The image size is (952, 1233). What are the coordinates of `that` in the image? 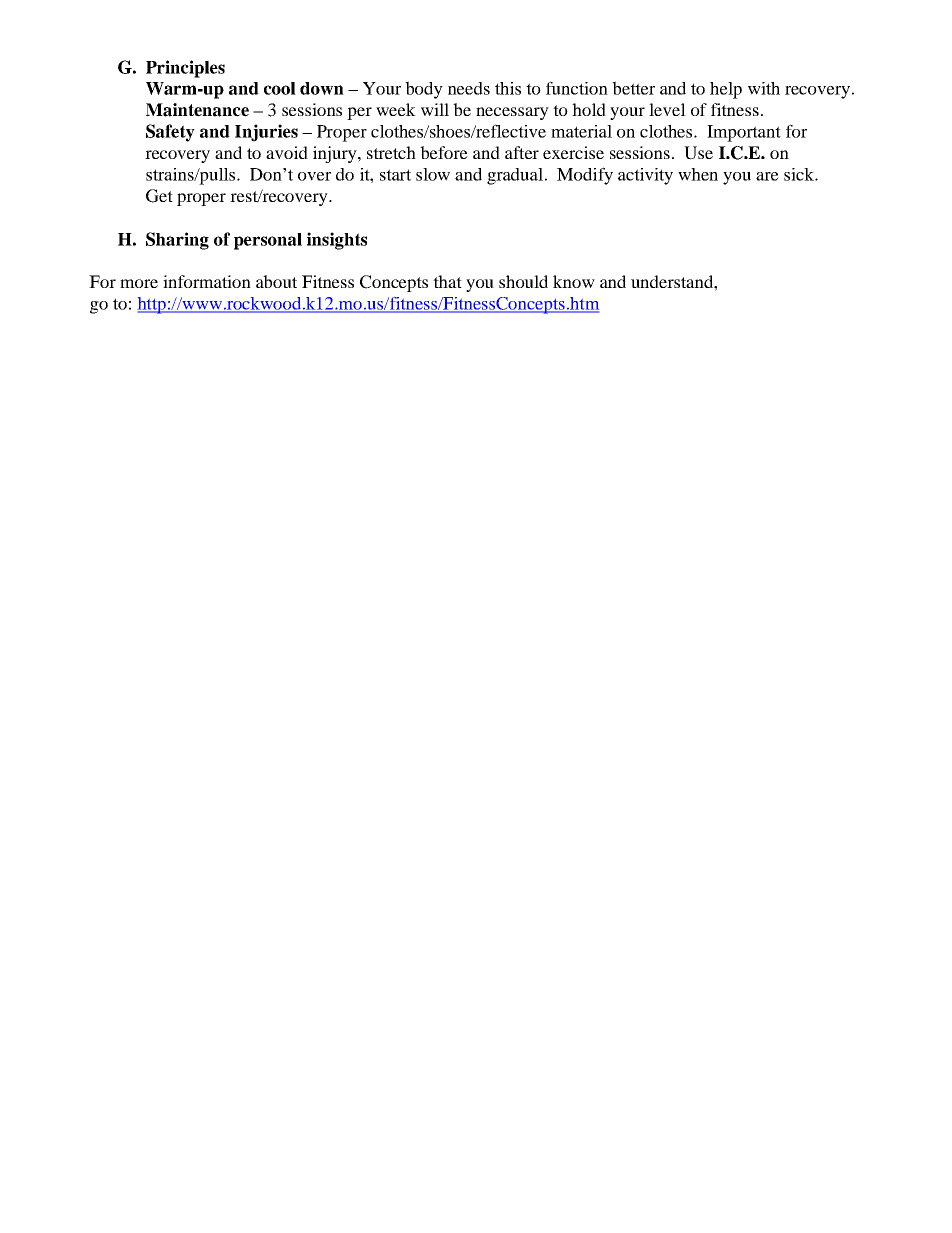 It's located at (447, 281).
